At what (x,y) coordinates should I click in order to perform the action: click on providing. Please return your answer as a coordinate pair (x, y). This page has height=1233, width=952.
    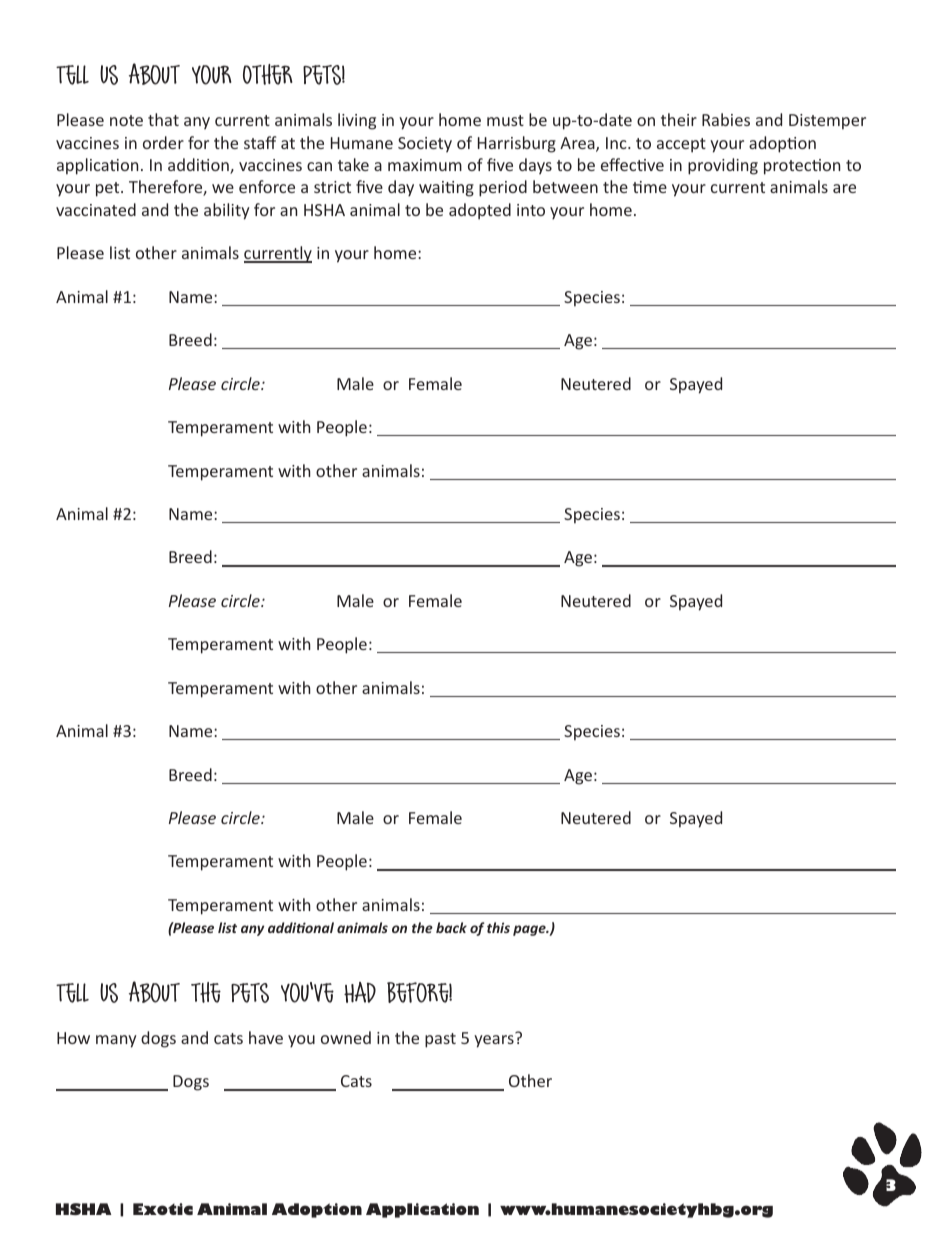
    Looking at the image, I should click on (723, 166).
